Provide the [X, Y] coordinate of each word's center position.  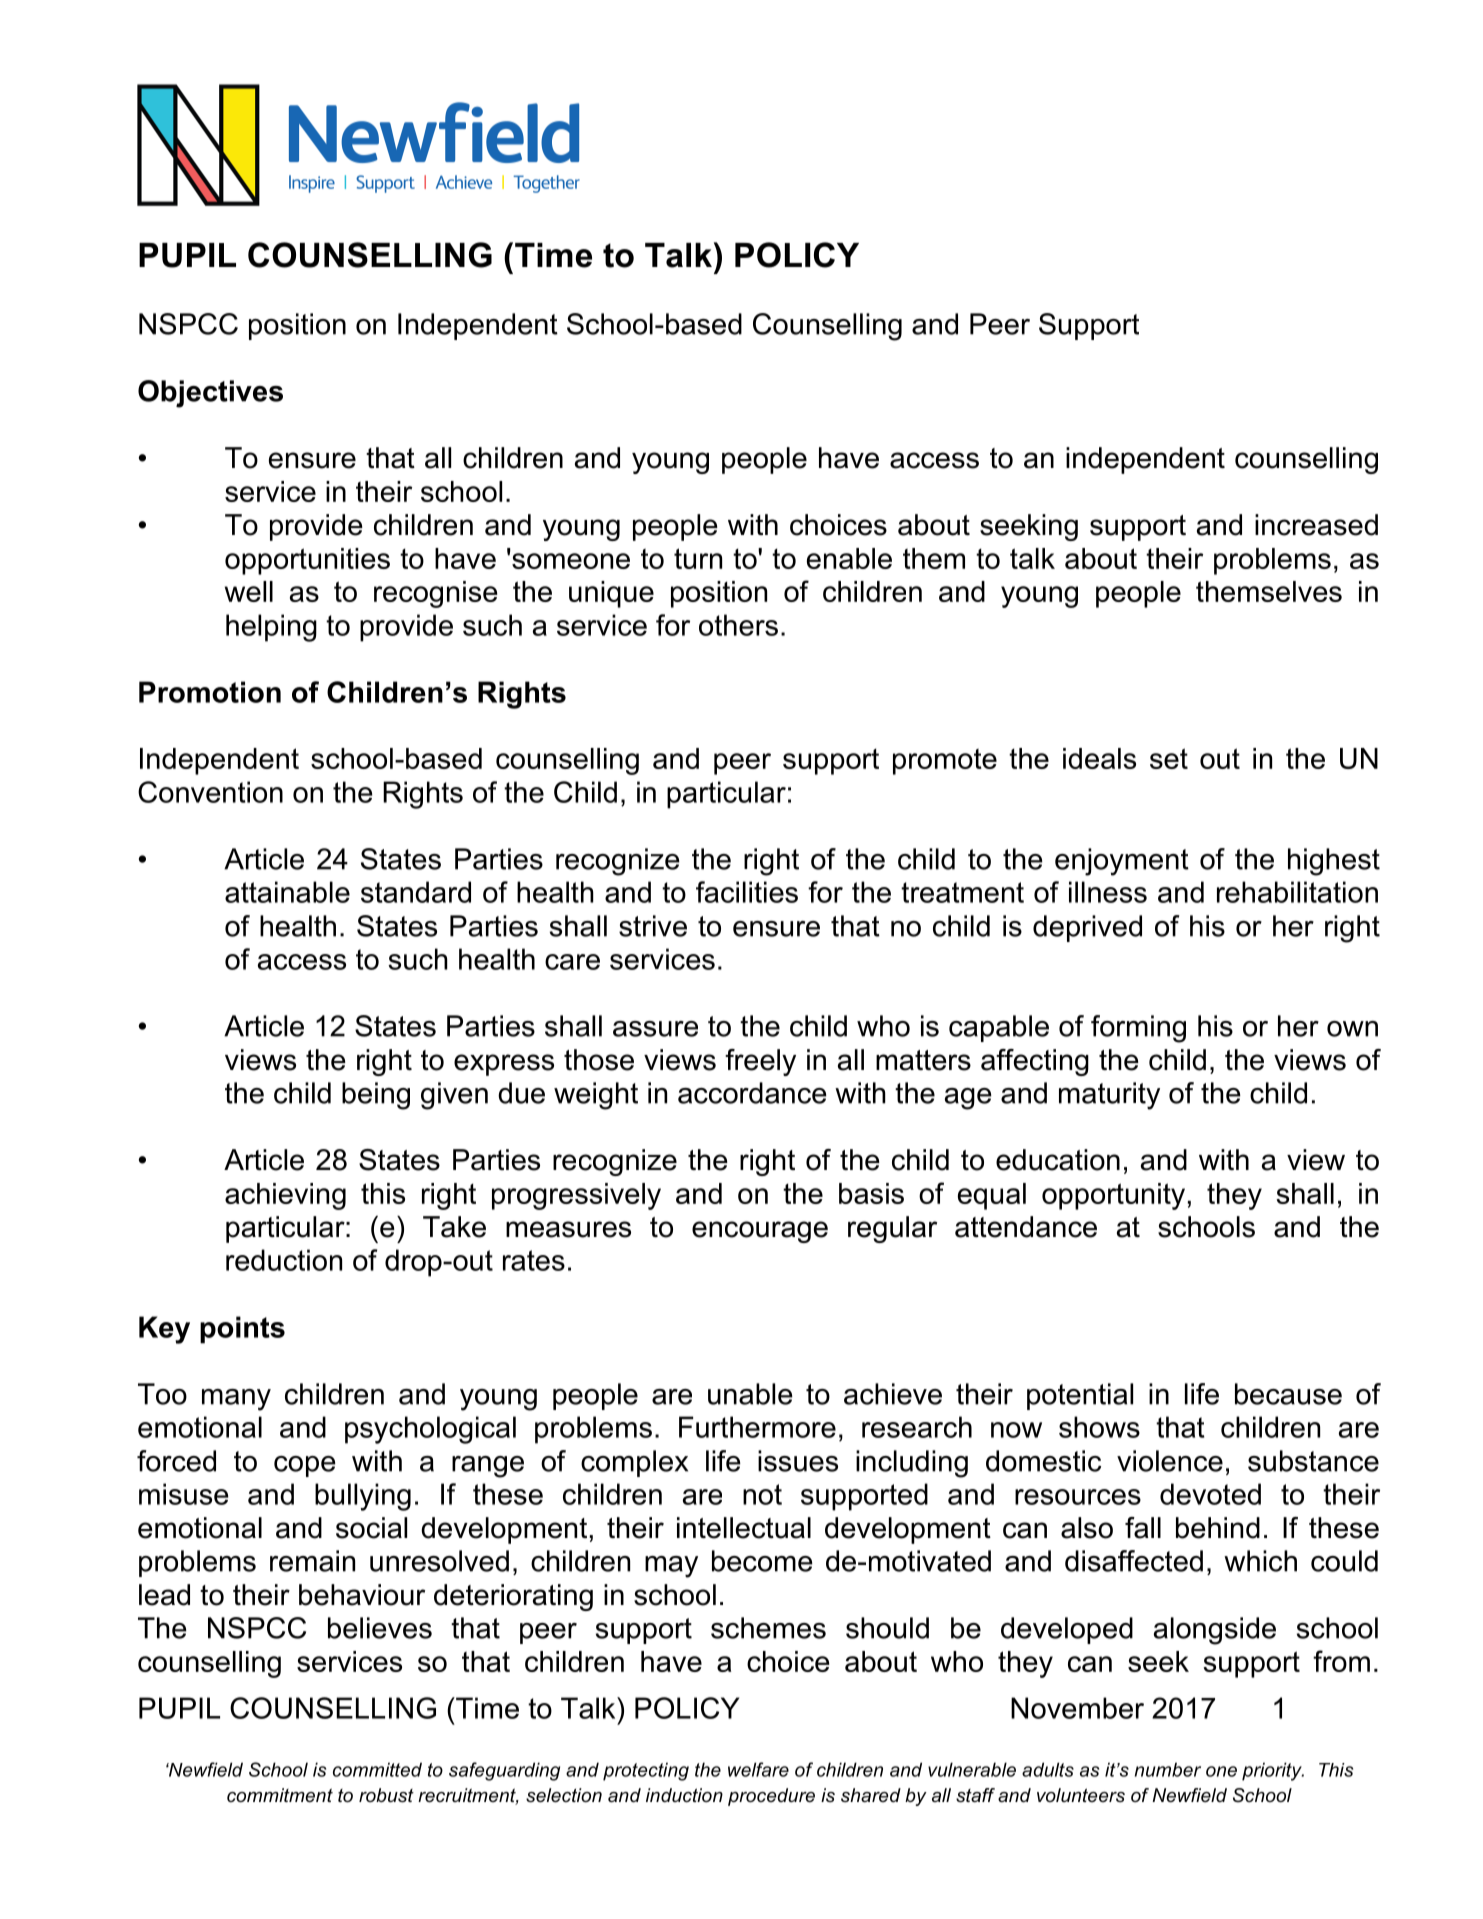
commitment [280, 1795]
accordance [752, 1093]
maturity [1109, 1096]
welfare [758, 1769]
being [376, 1096]
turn [698, 558]
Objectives [210, 394]
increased [1316, 525]
